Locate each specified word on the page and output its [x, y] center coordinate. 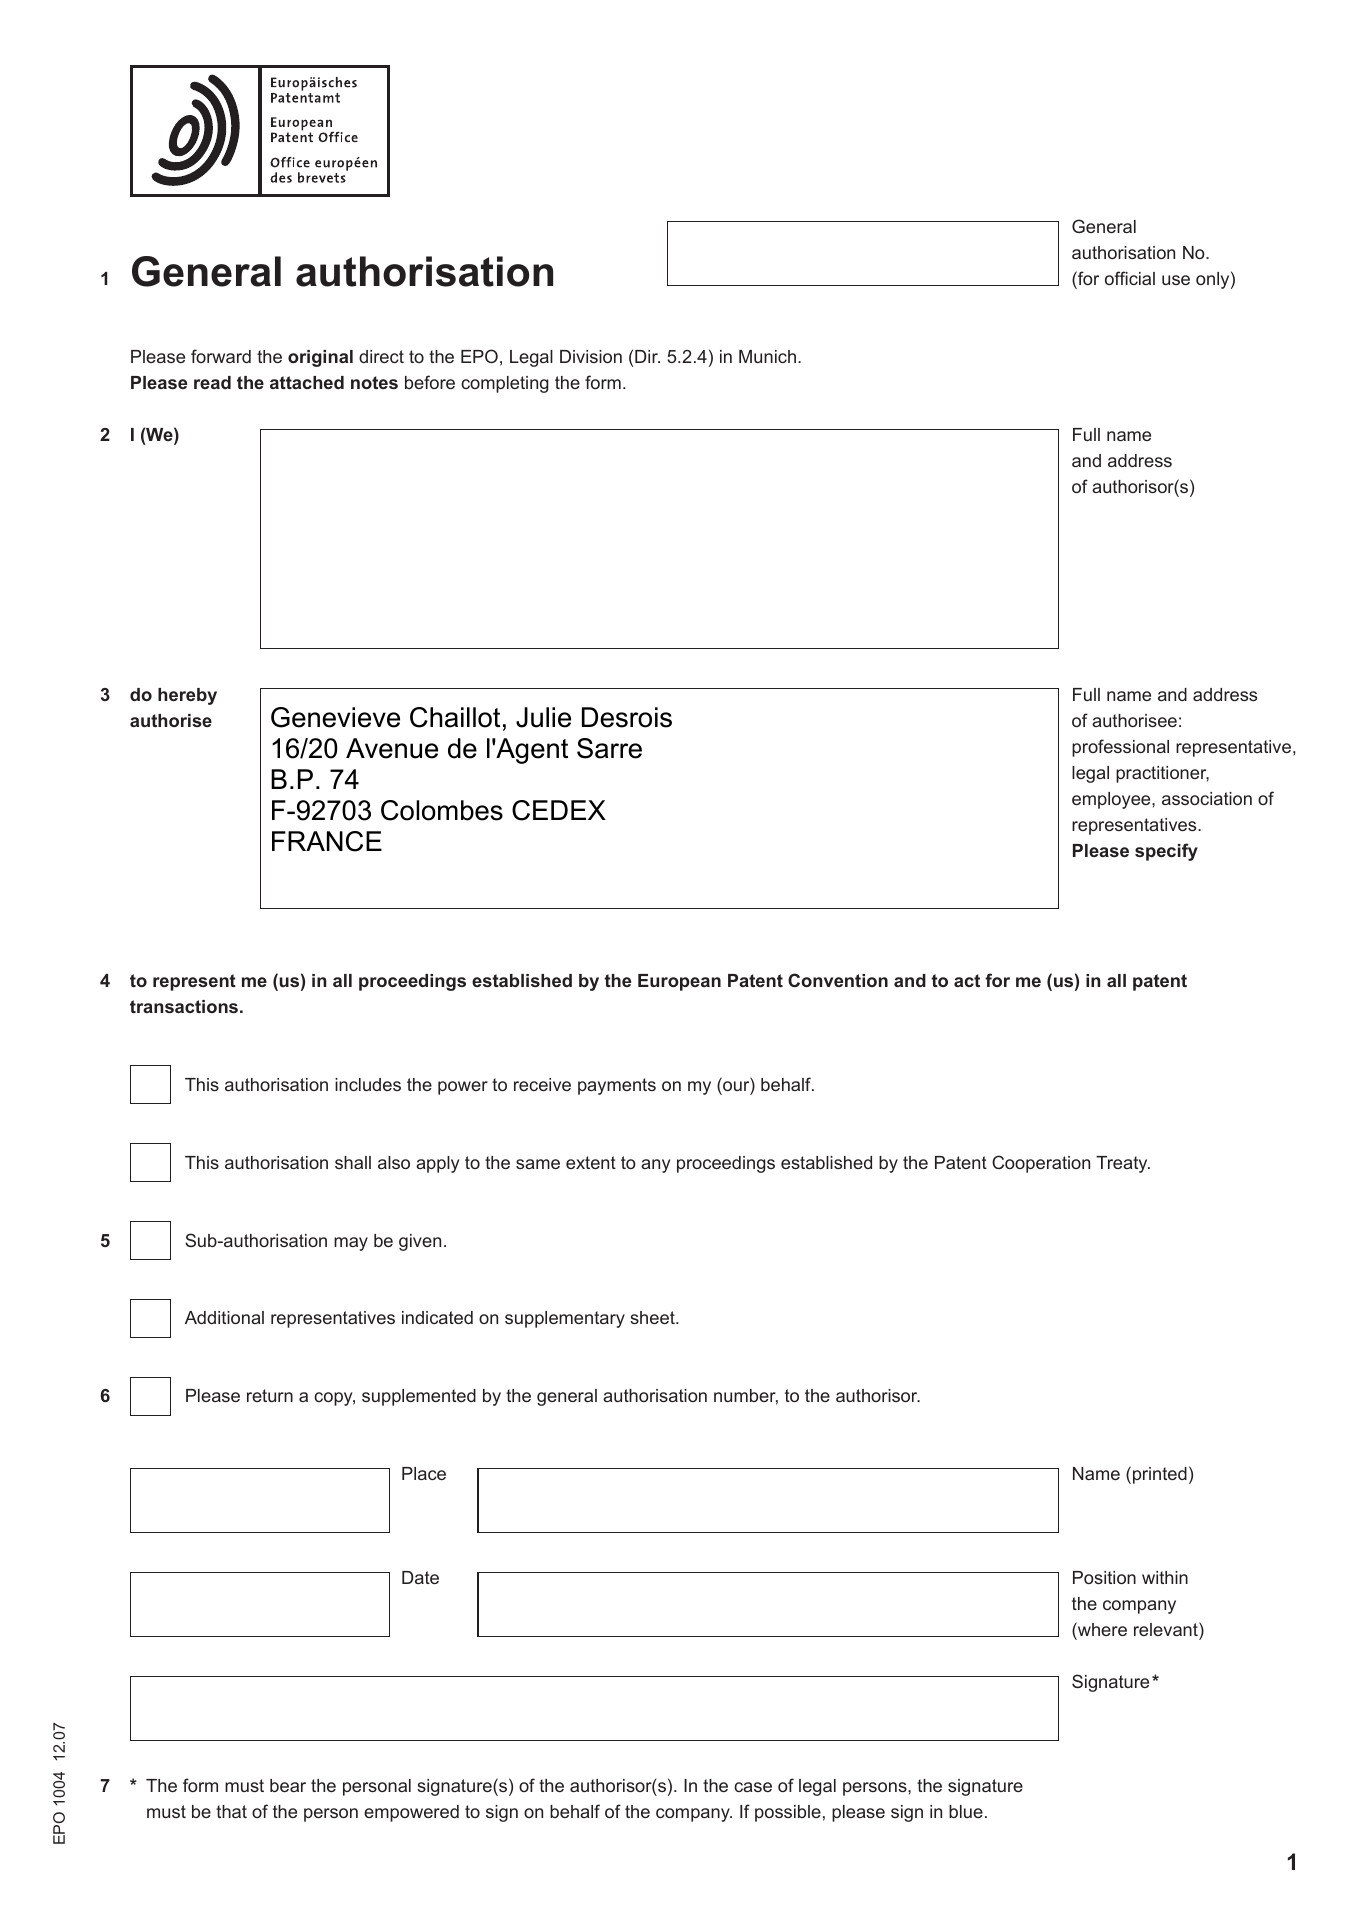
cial [1142, 278]
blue [966, 1811]
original [320, 358]
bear [288, 1785]
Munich [767, 356]
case [753, 1787]
